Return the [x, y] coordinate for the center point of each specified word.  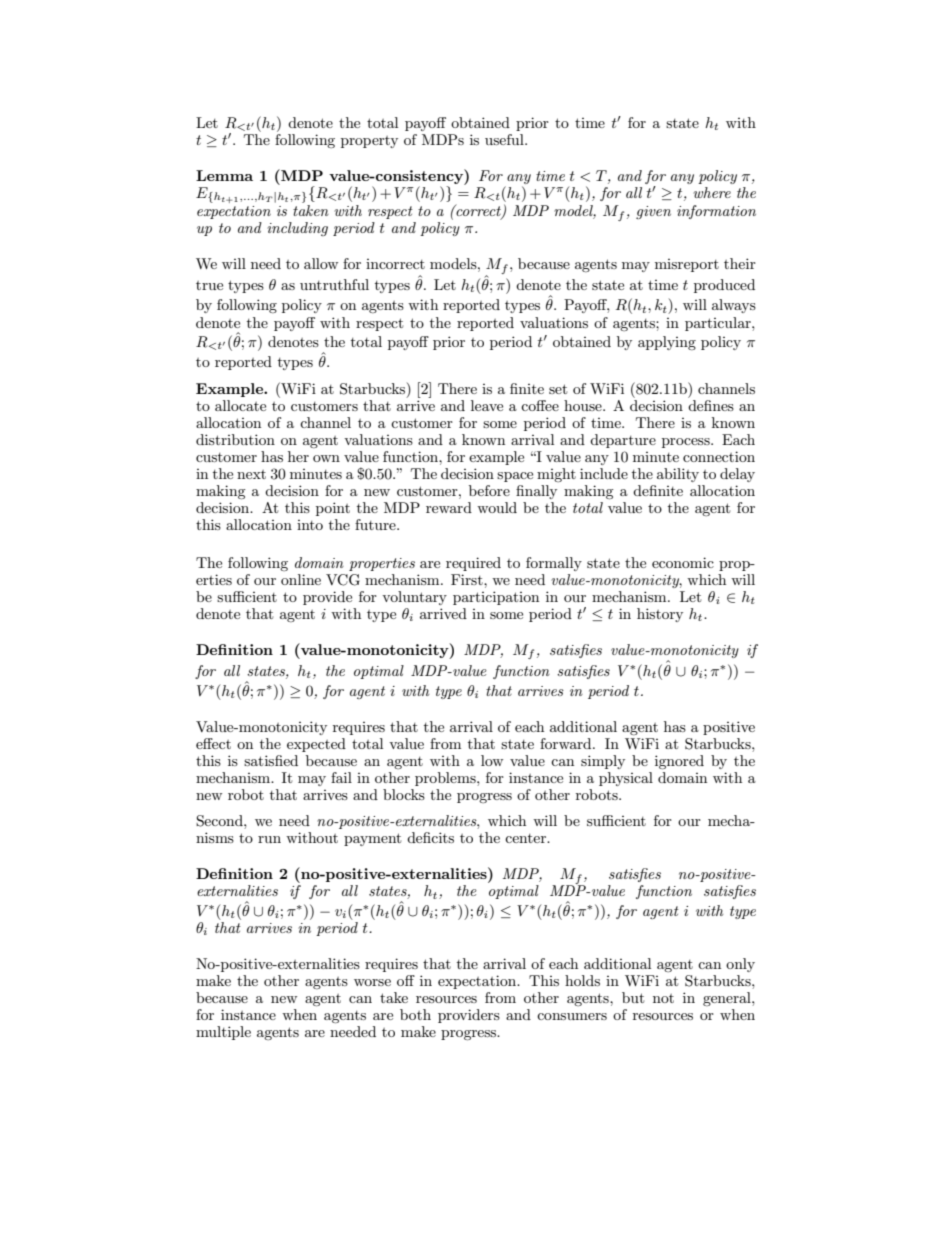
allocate [240, 405]
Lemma [224, 175]
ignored [679, 762]
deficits [430, 837]
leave [487, 405]
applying [667, 343]
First [468, 579]
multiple [223, 1033]
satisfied [271, 760]
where [712, 192]
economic [683, 562]
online [301, 579]
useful [505, 139]
